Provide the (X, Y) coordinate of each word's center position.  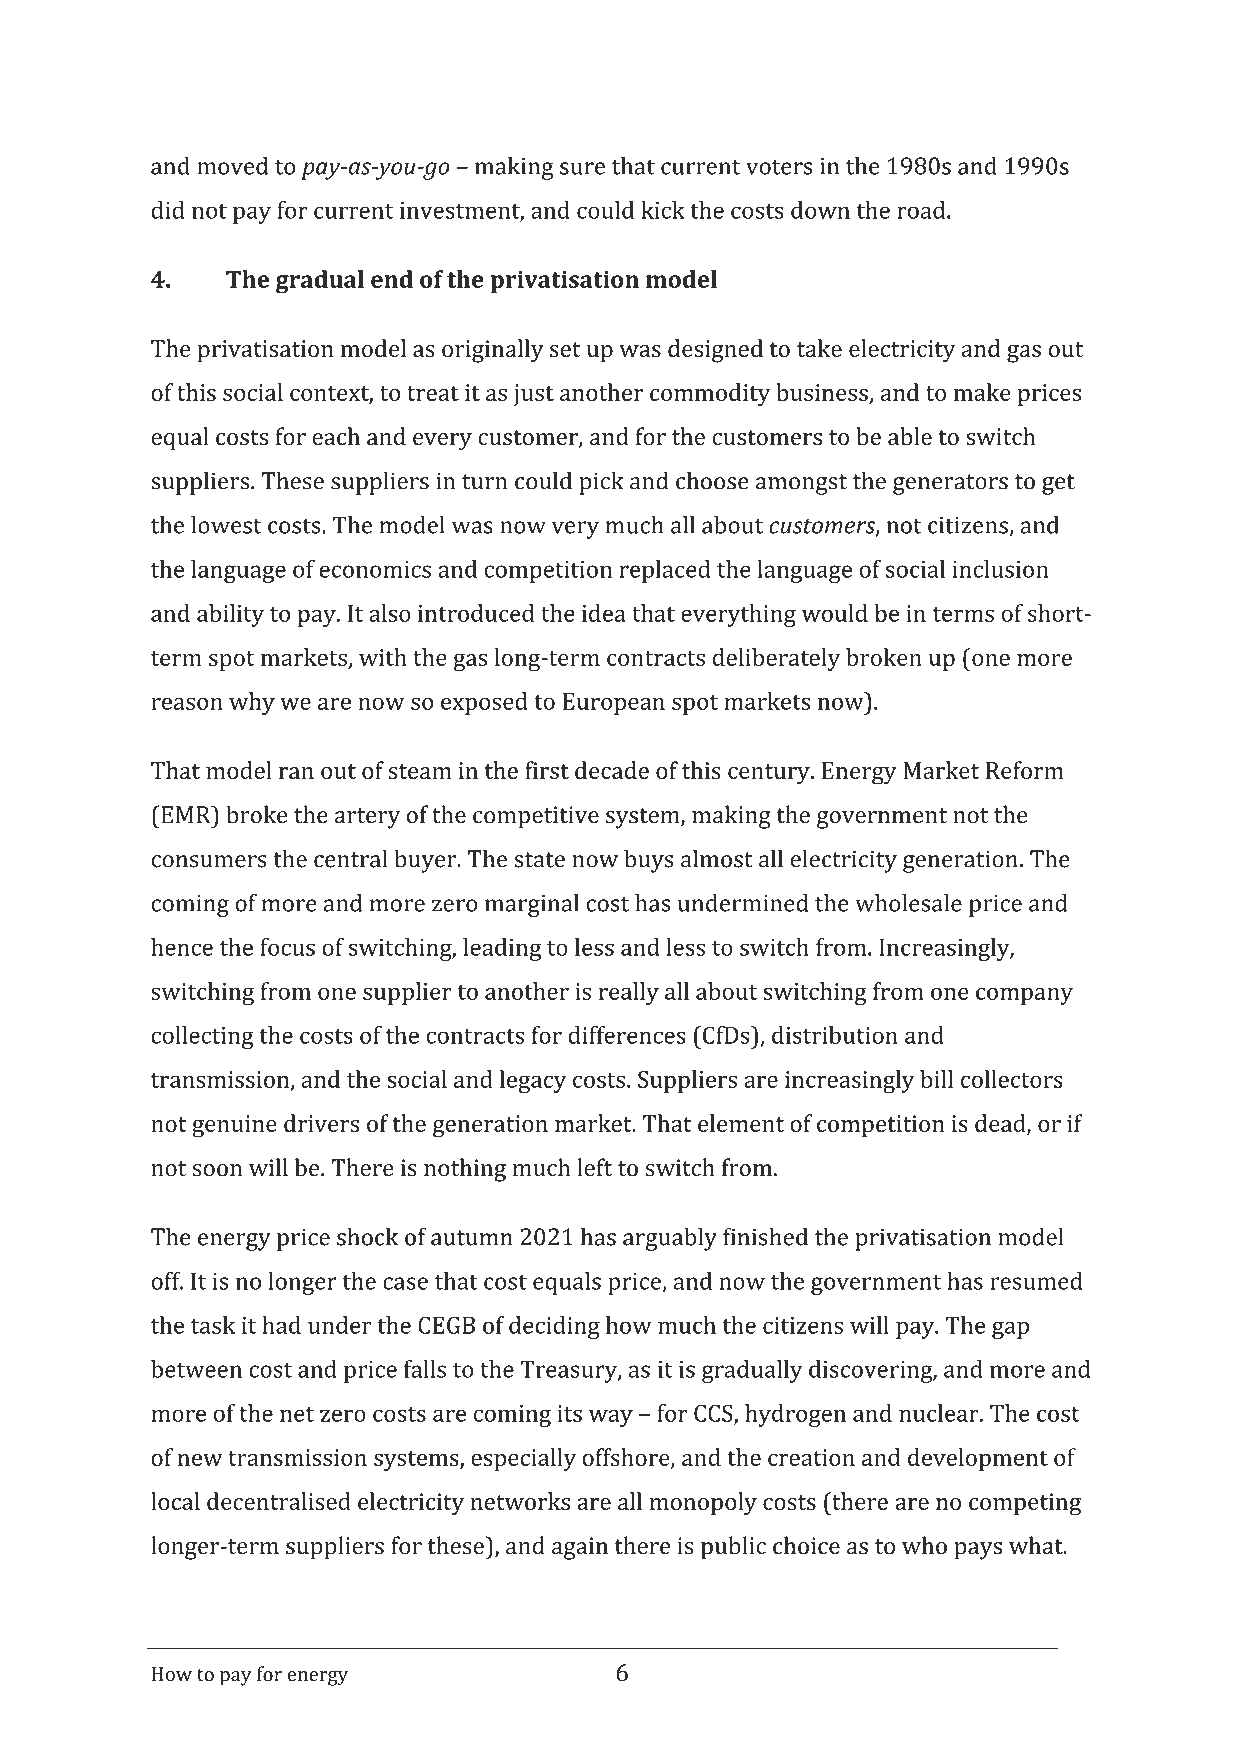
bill (936, 1079)
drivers (321, 1123)
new (200, 1460)
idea (604, 613)
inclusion (1000, 569)
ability (230, 615)
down (820, 210)
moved (232, 166)
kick (663, 210)
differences (627, 1035)
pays (978, 1551)
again (580, 1548)
